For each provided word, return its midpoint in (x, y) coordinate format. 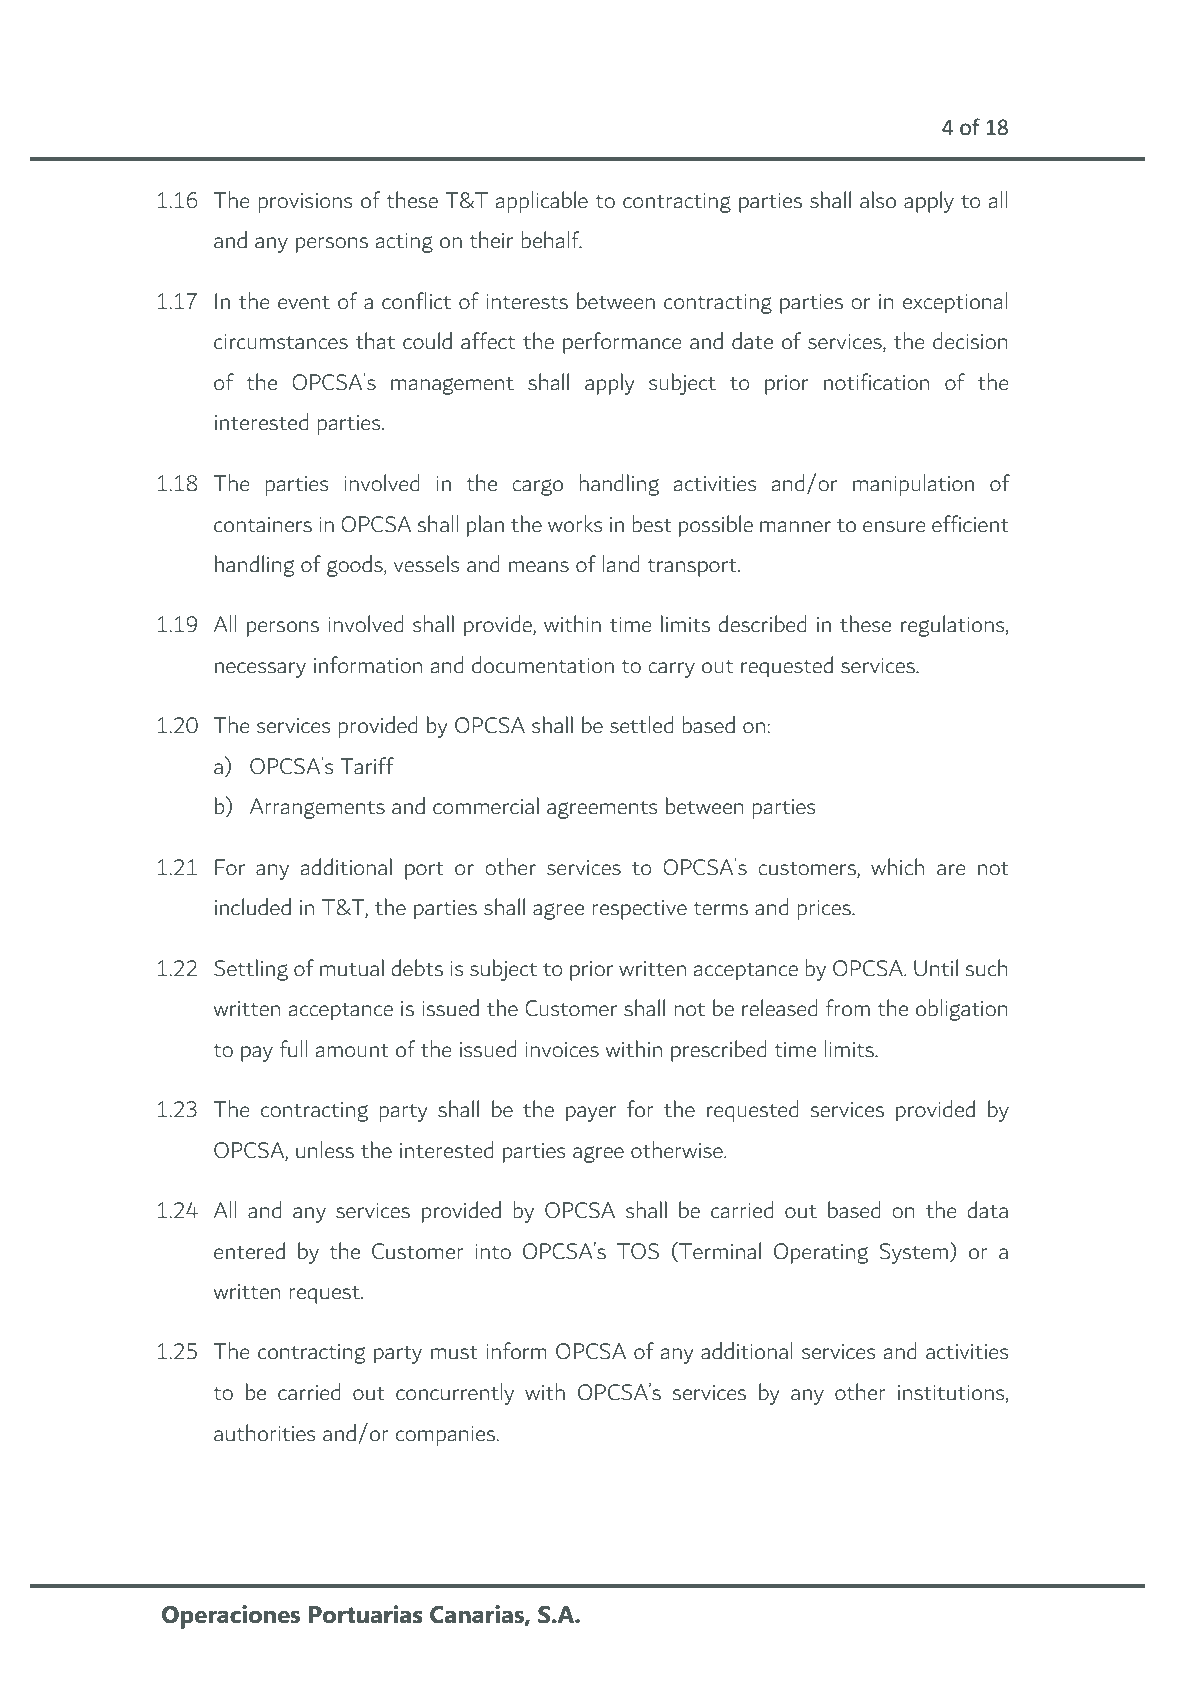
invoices (562, 1050)
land (621, 564)
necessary (260, 670)
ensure (894, 527)
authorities (264, 1433)
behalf (552, 240)
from (848, 1008)
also (878, 200)
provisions (305, 203)
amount (352, 1051)
